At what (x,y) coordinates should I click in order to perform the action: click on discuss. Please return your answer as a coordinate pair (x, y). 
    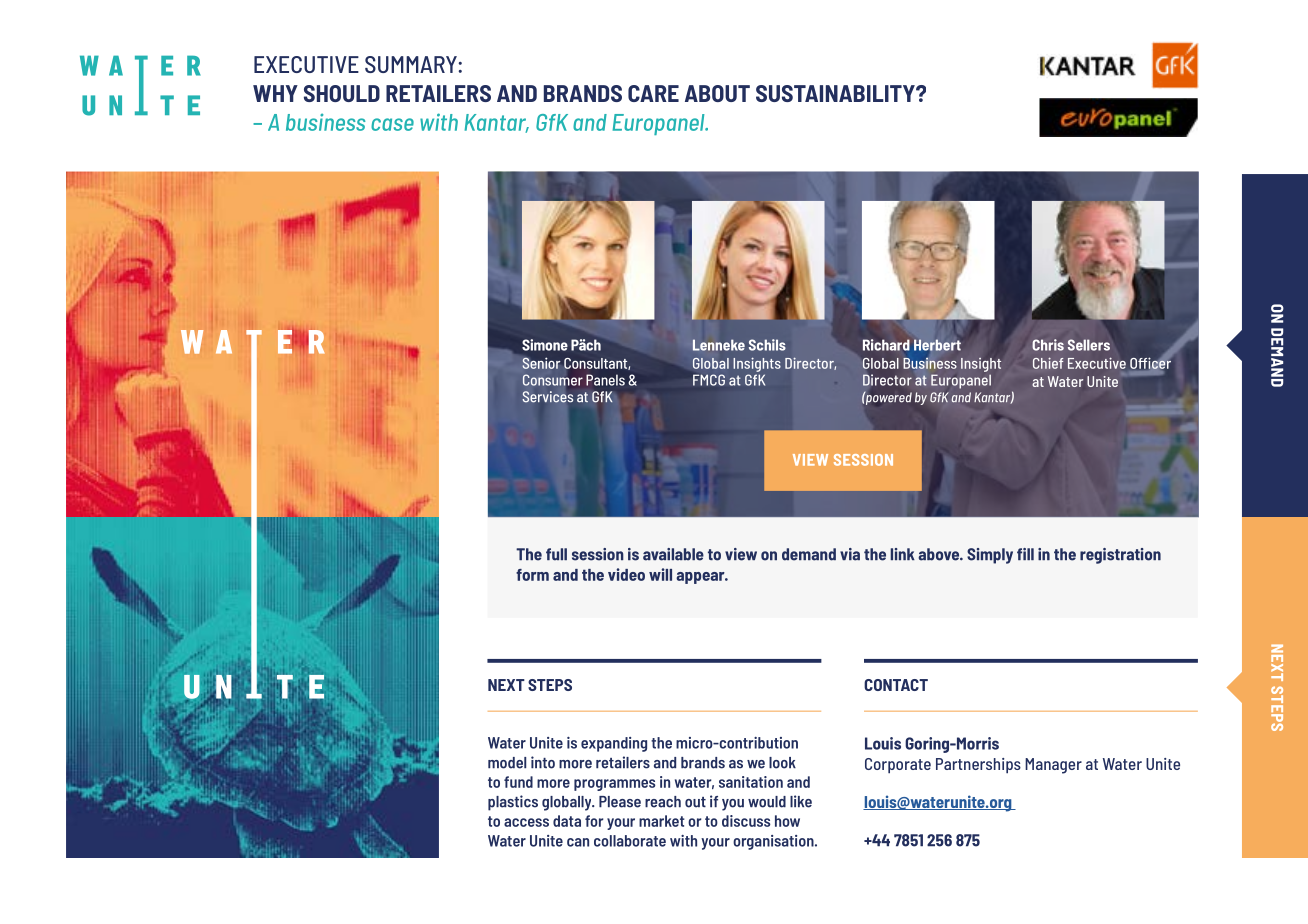
    Looking at the image, I should click on (746, 821).
